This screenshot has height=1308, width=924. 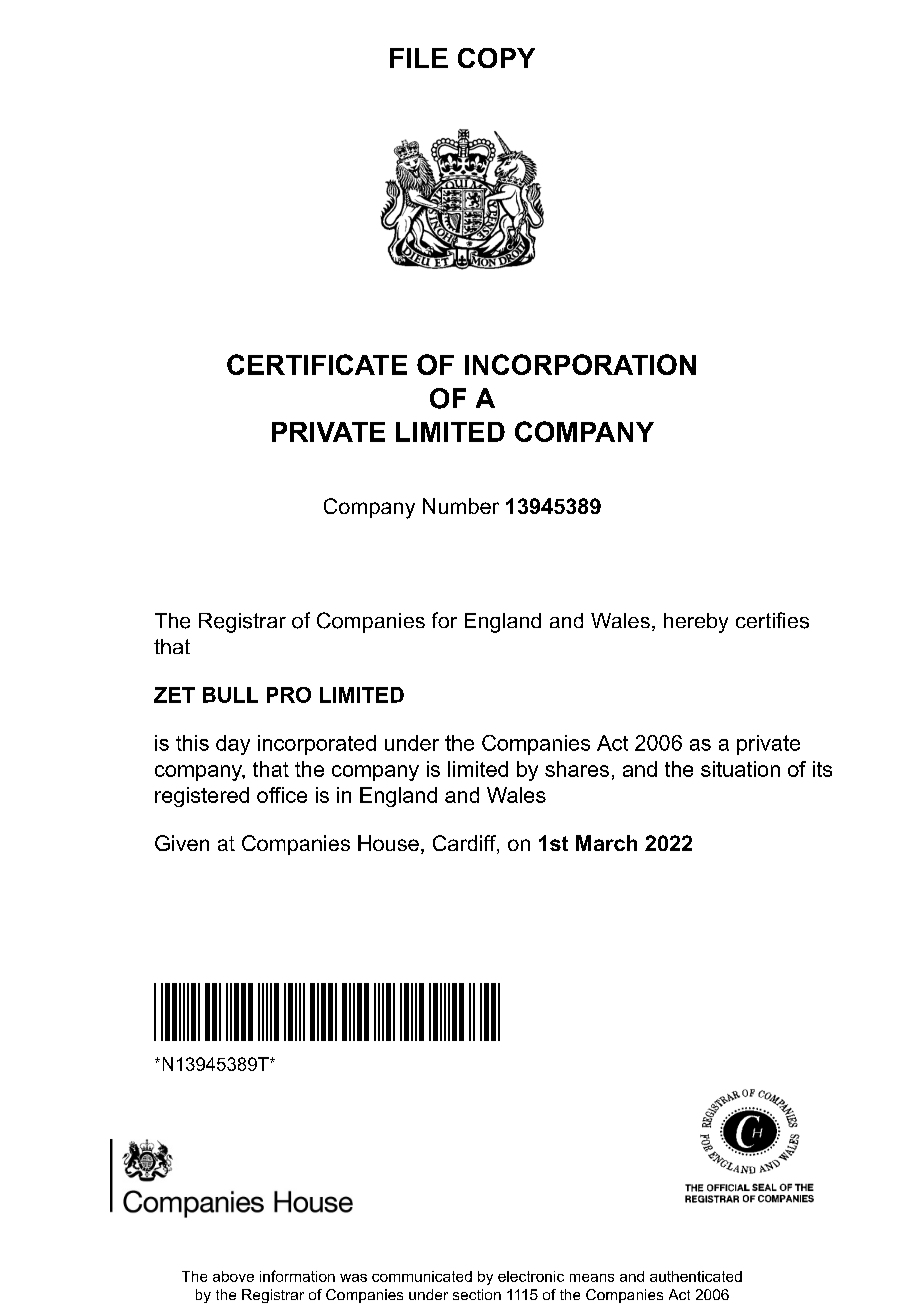 I want to click on COPY, so click(x=496, y=58).
